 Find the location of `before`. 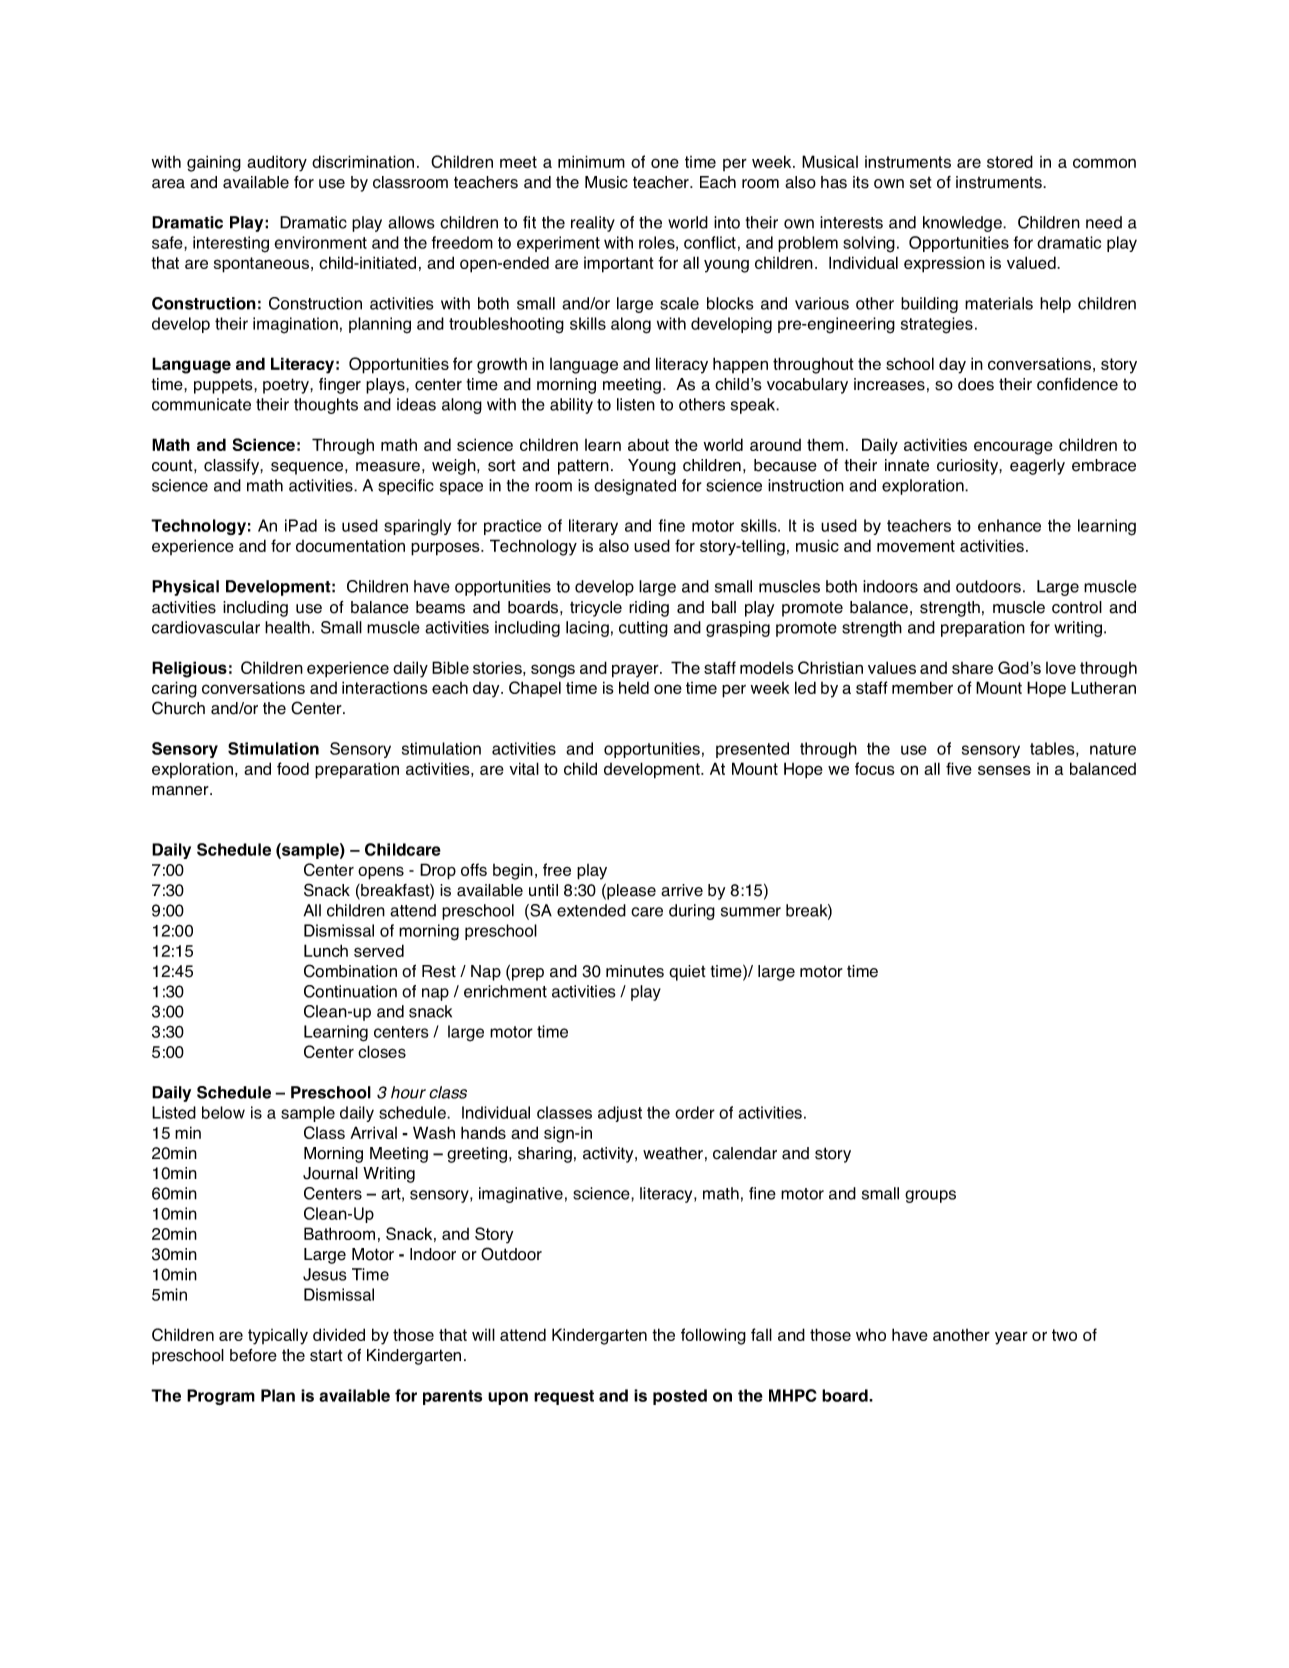

before is located at coordinates (253, 1355).
